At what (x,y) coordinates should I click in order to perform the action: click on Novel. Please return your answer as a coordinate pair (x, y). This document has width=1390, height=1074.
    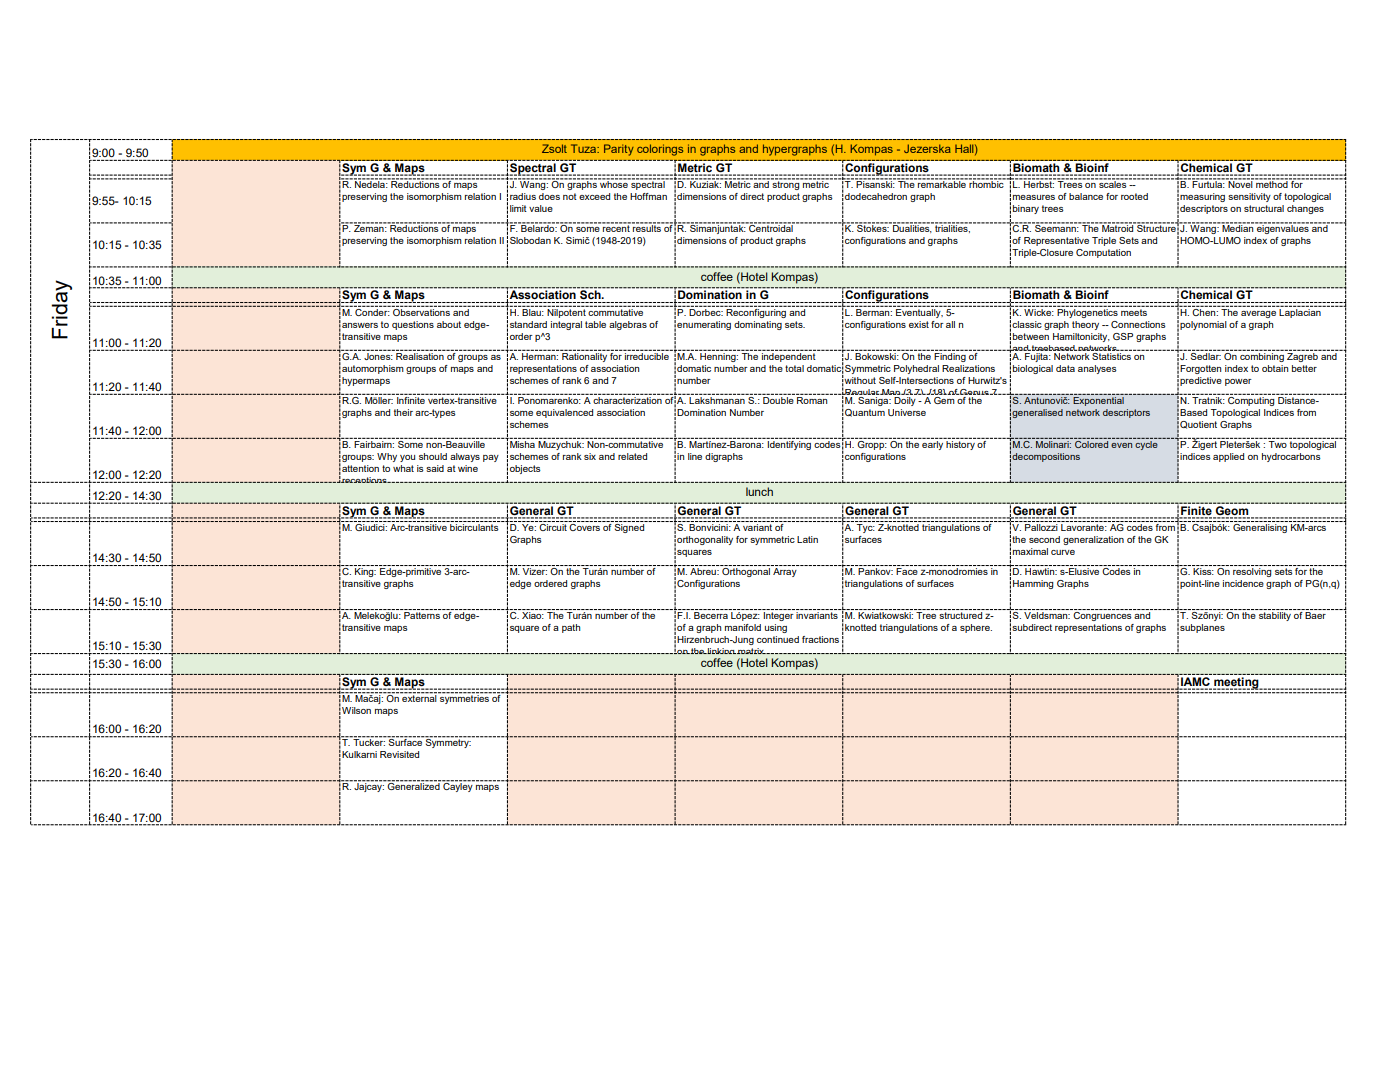
    Looking at the image, I should click on (1240, 183).
